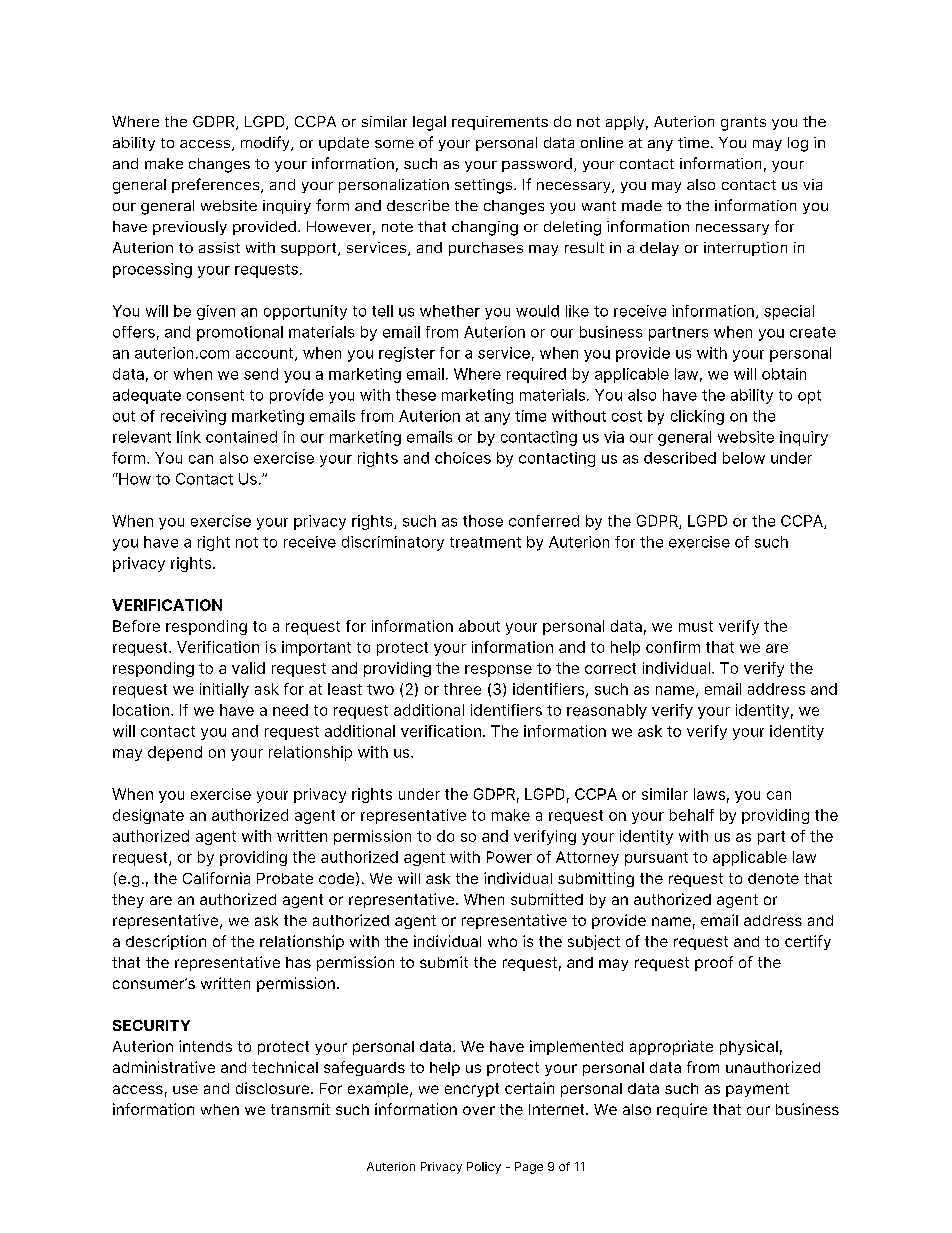  Describe the element at coordinates (217, 185) in the page. I see `preferences` at that location.
